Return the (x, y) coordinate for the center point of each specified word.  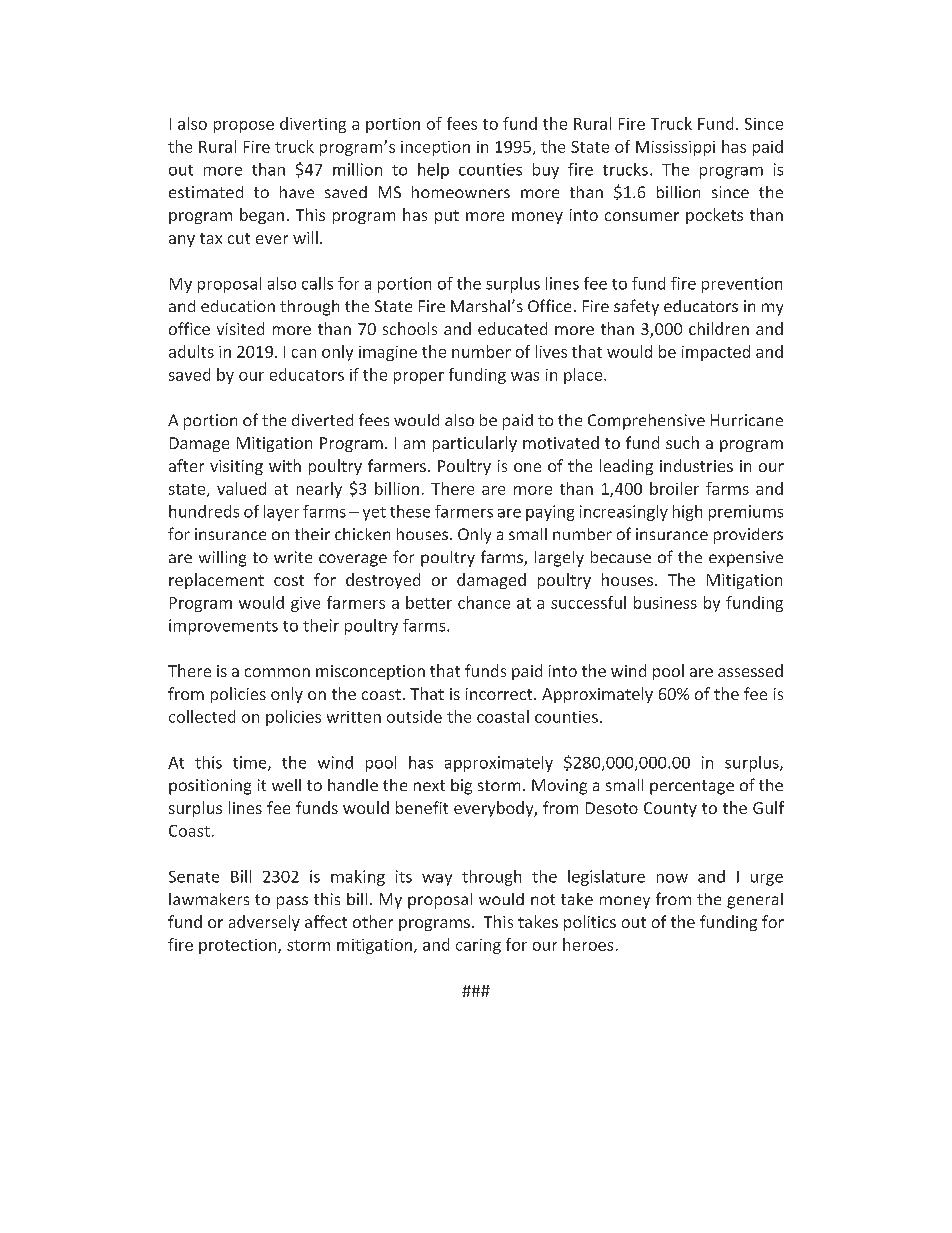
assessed (750, 670)
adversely (264, 923)
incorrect (500, 694)
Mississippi (675, 148)
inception (435, 148)
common (277, 672)
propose (244, 127)
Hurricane (747, 420)
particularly (475, 444)
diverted (322, 420)
